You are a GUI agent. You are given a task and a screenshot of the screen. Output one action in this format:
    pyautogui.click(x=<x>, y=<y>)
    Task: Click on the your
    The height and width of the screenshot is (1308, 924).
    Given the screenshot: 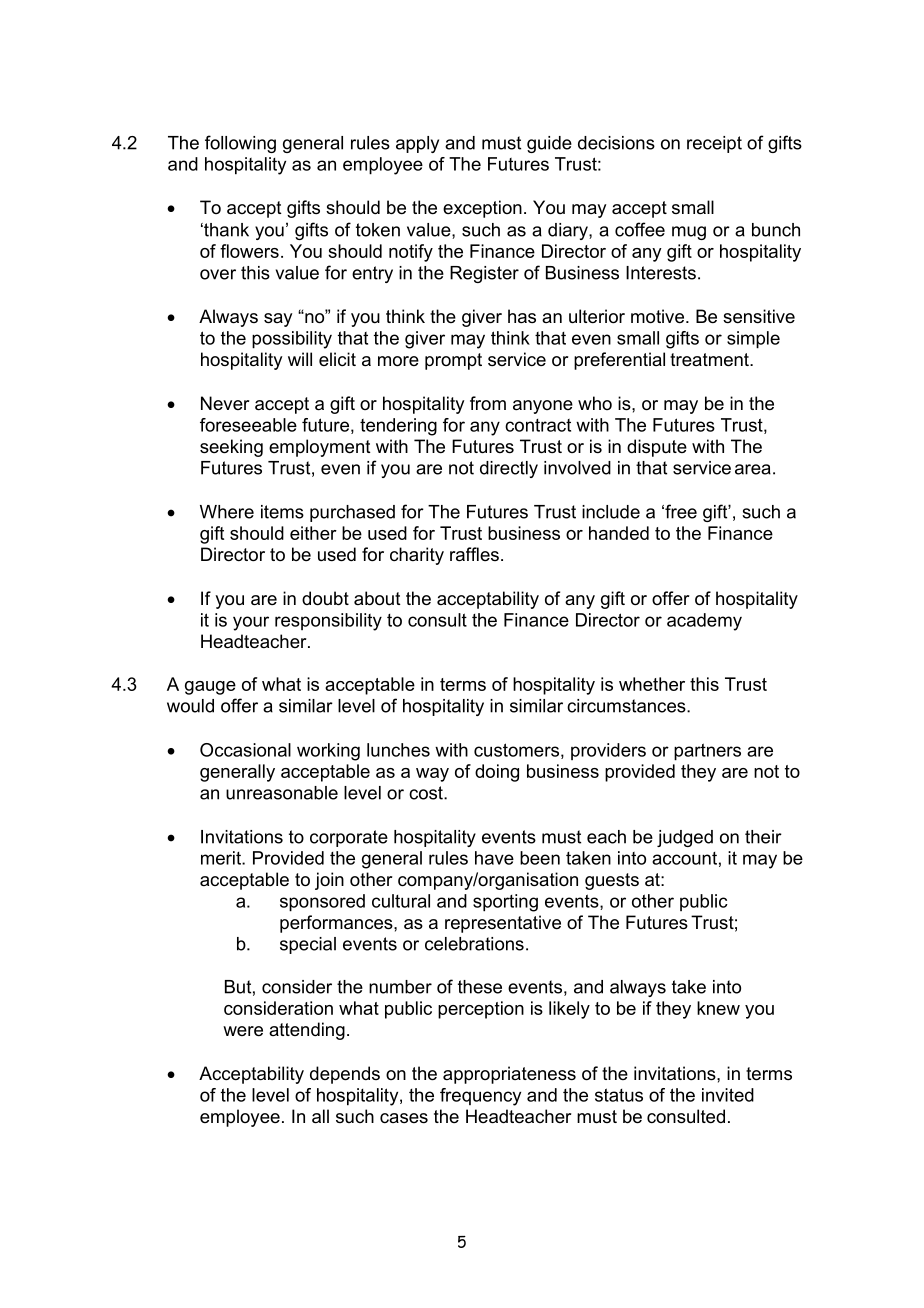 What is the action you would take?
    pyautogui.click(x=251, y=623)
